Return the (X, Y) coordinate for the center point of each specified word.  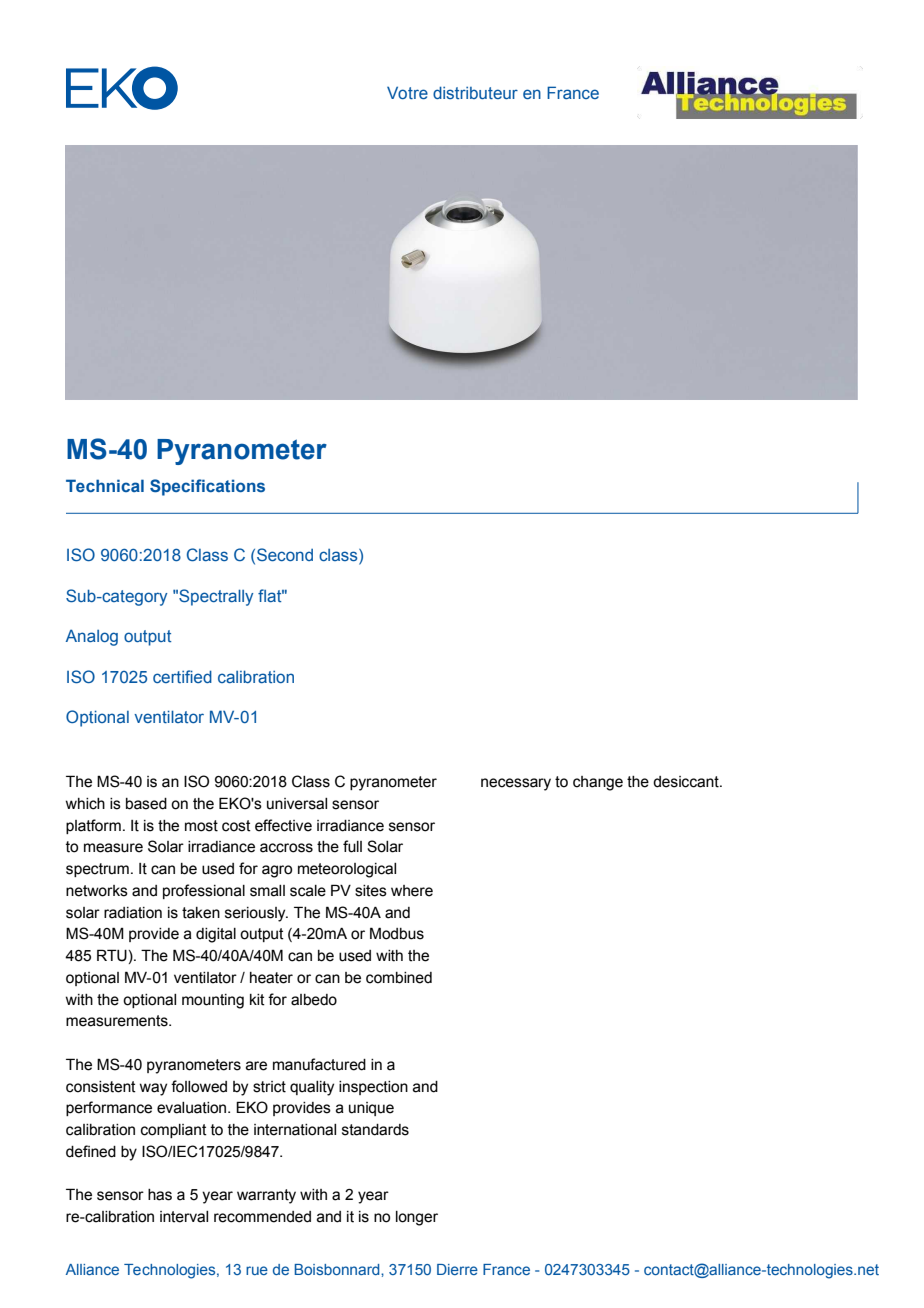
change (598, 783)
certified (182, 676)
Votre (407, 92)
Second (285, 554)
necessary (516, 784)
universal (297, 804)
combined (399, 978)
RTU (112, 955)
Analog (92, 637)
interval (184, 1217)
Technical (105, 485)
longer (417, 1218)
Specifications (207, 487)
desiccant (687, 782)
